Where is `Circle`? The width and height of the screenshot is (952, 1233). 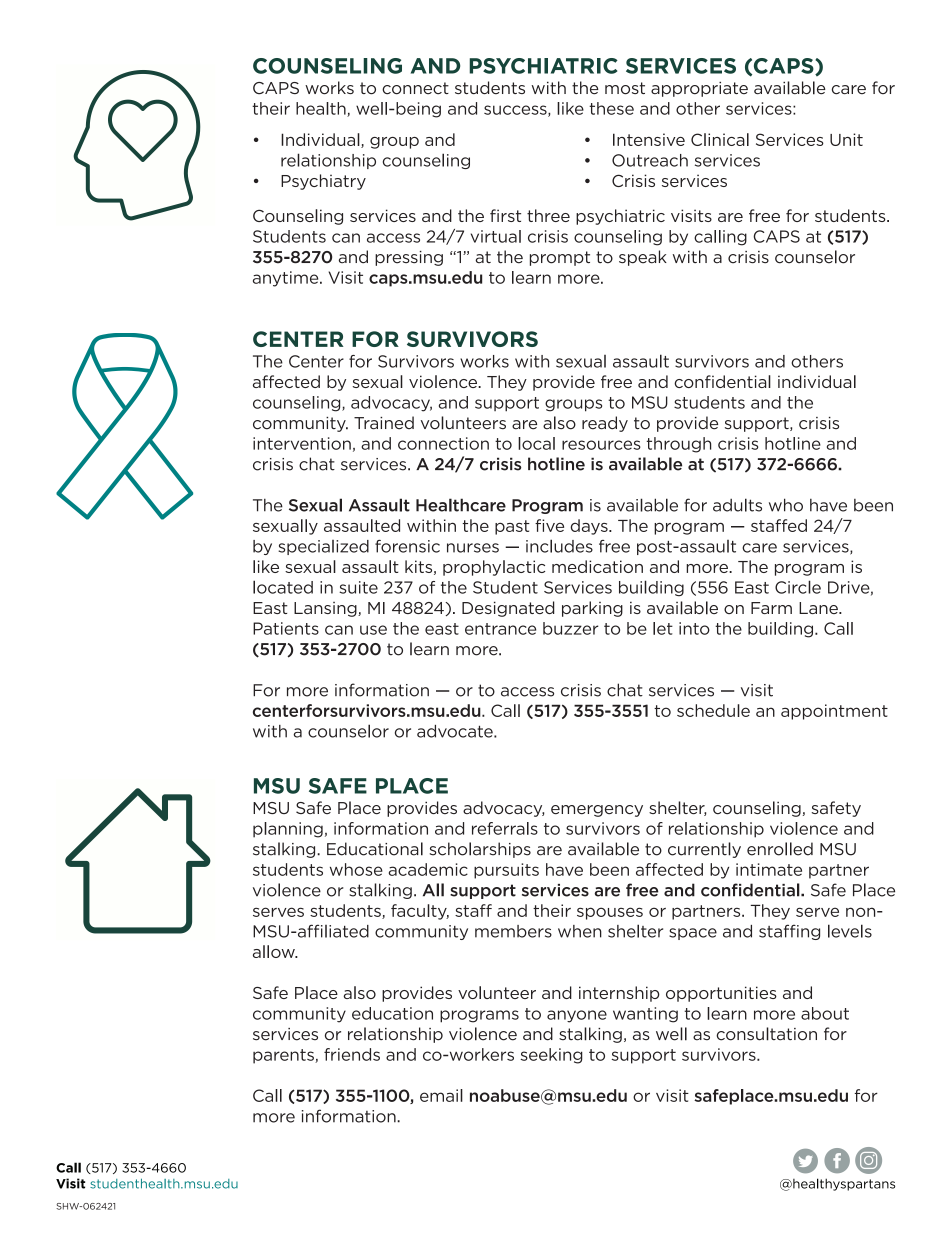
Circle is located at coordinates (798, 587).
